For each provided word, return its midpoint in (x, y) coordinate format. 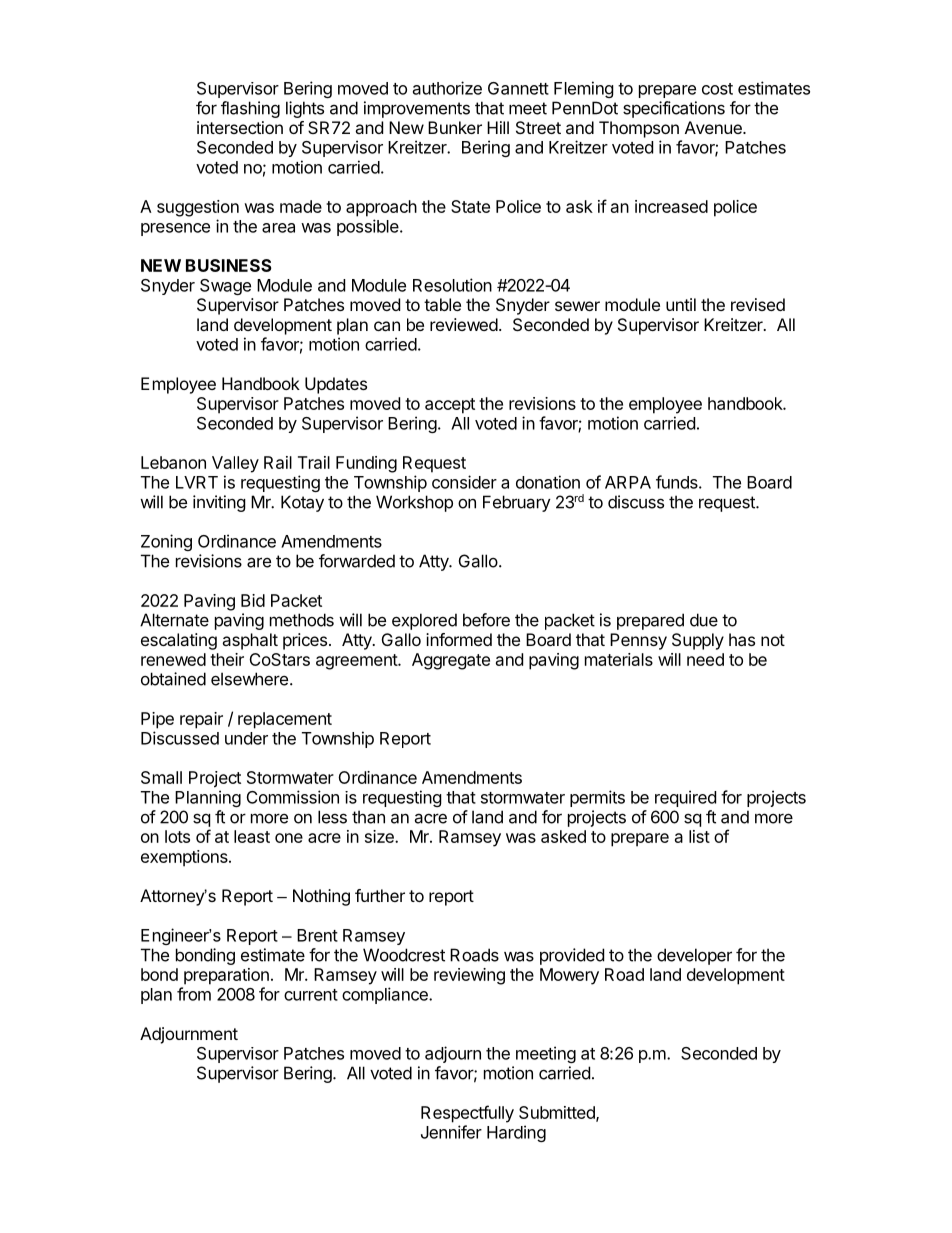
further (380, 895)
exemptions (185, 858)
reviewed (464, 324)
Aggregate (451, 661)
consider (464, 482)
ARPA (628, 482)
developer (694, 956)
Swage (225, 287)
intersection (240, 127)
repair (201, 720)
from (194, 994)
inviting (219, 503)
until (681, 304)
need (705, 659)
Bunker (455, 127)
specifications (674, 109)
